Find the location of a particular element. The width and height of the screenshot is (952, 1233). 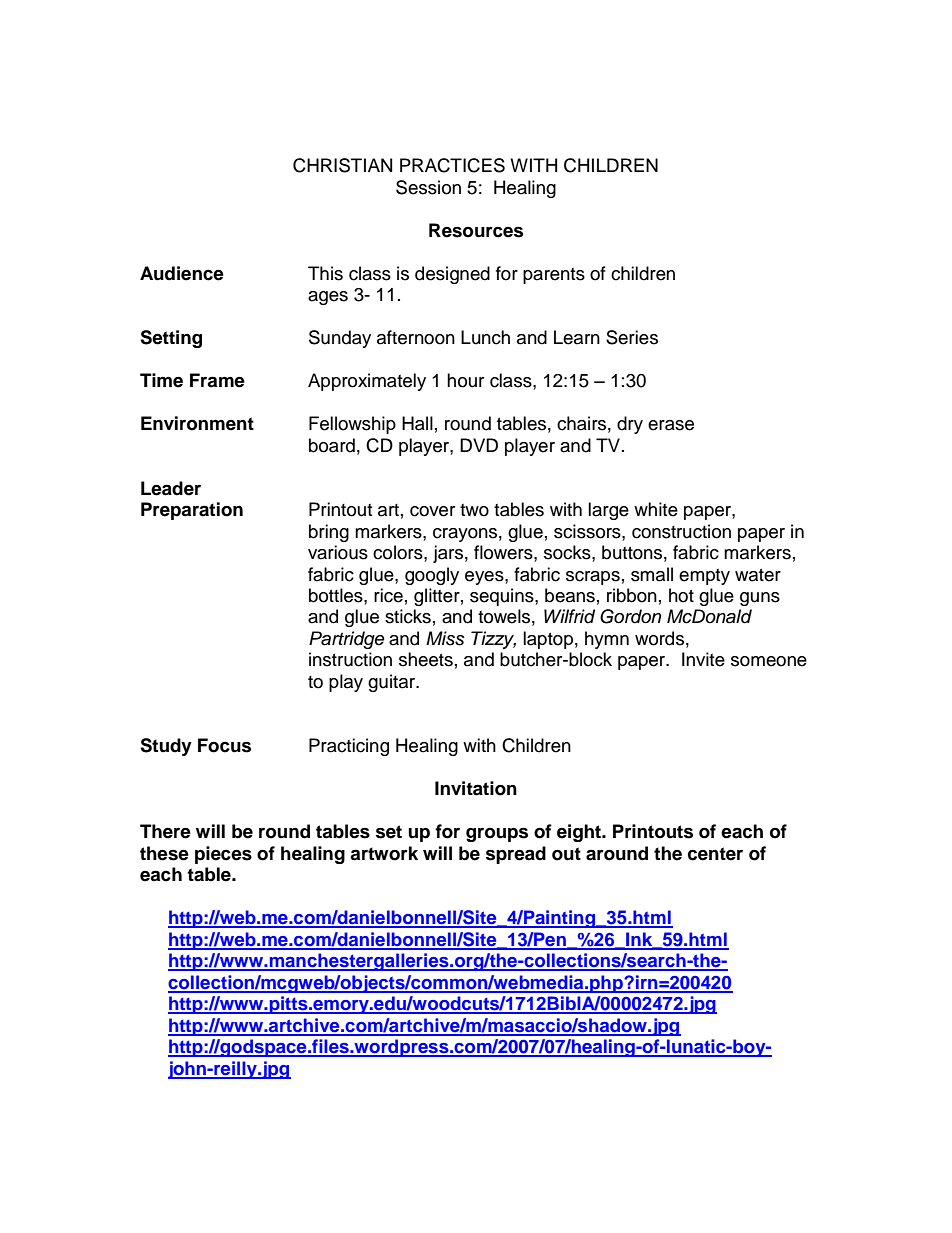

erase is located at coordinates (671, 425).
